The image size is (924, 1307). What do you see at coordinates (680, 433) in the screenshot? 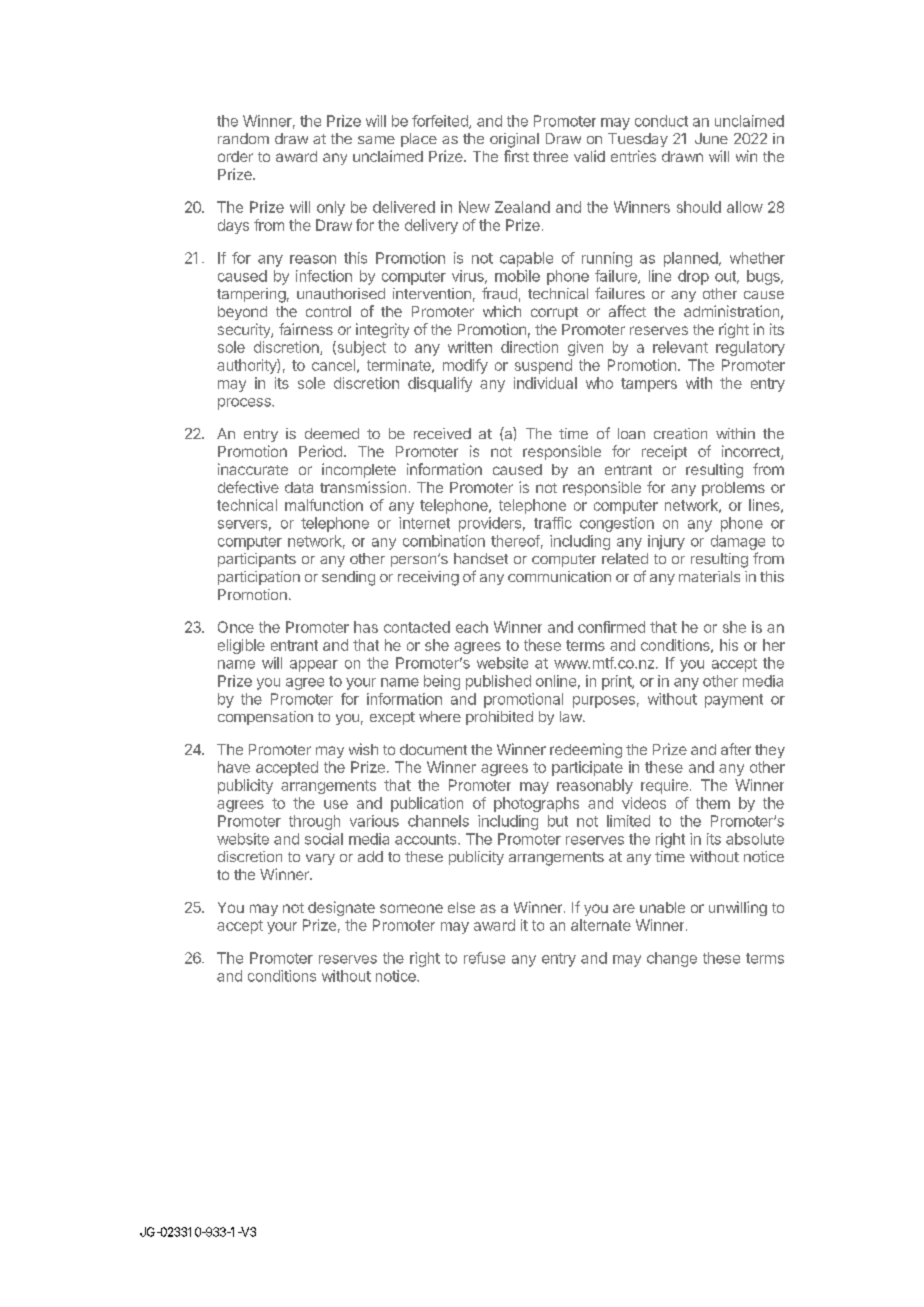
I see `creation` at bounding box center [680, 433].
